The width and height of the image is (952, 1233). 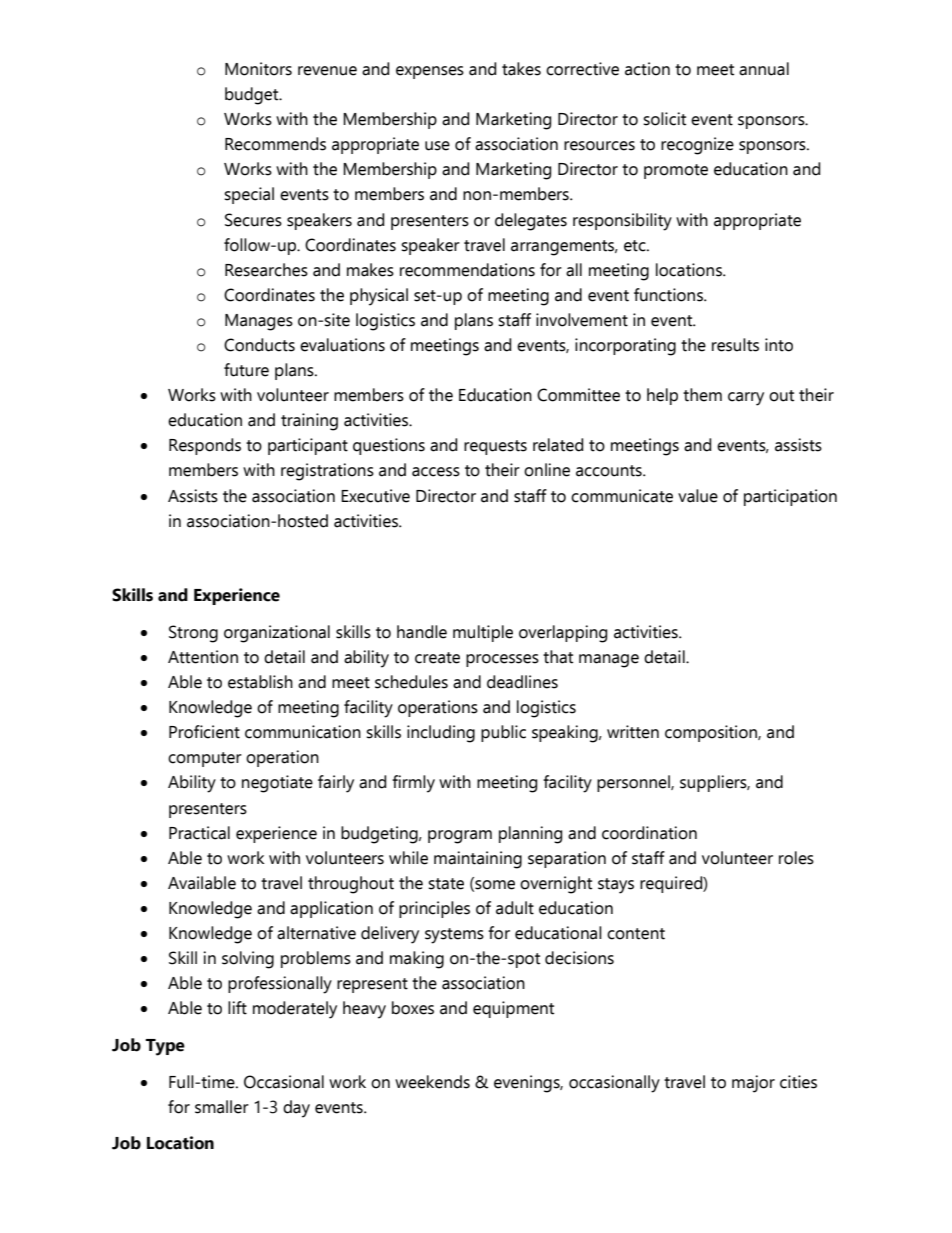 I want to click on carry, so click(x=746, y=399).
